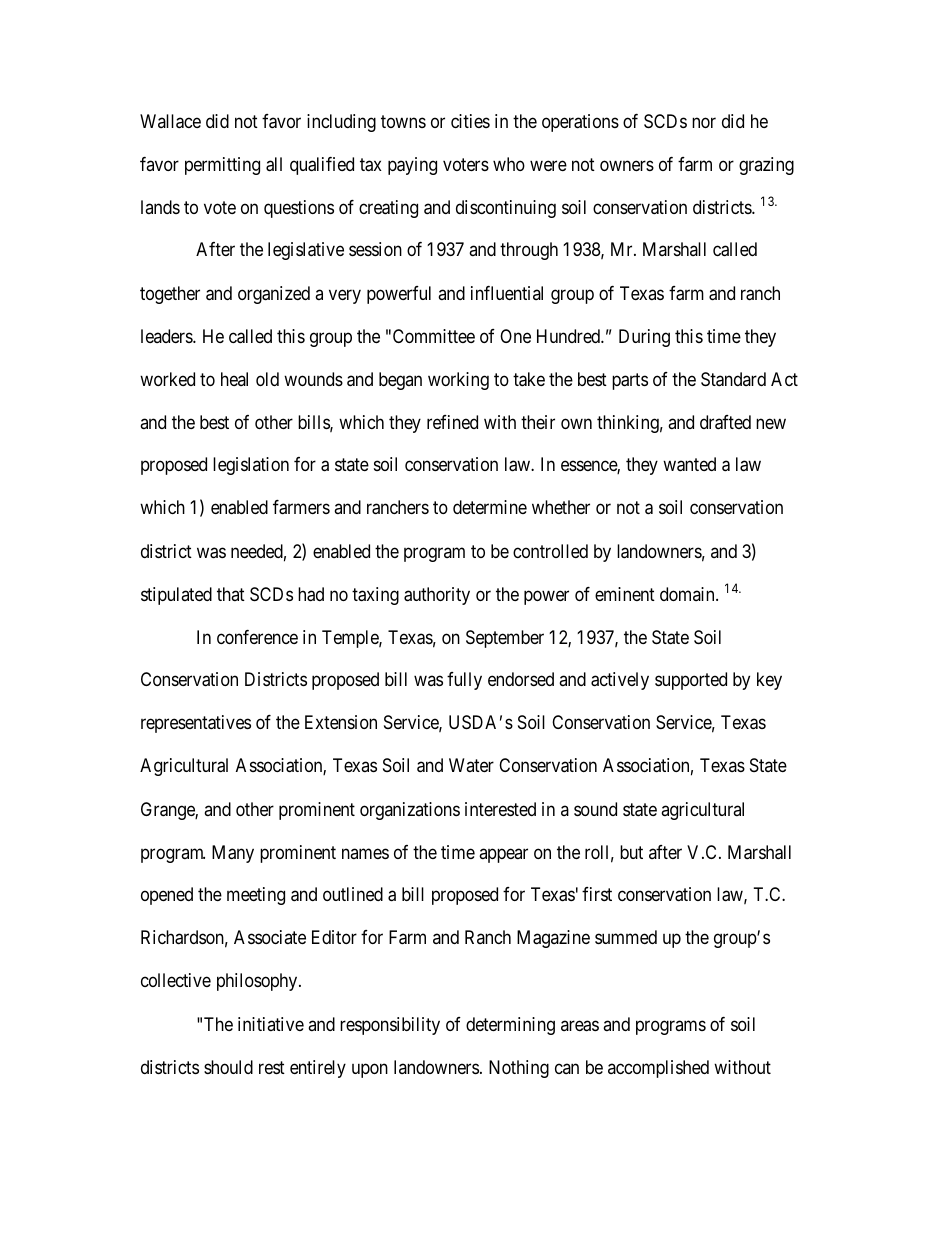  I want to click on accomplished, so click(658, 1069).
